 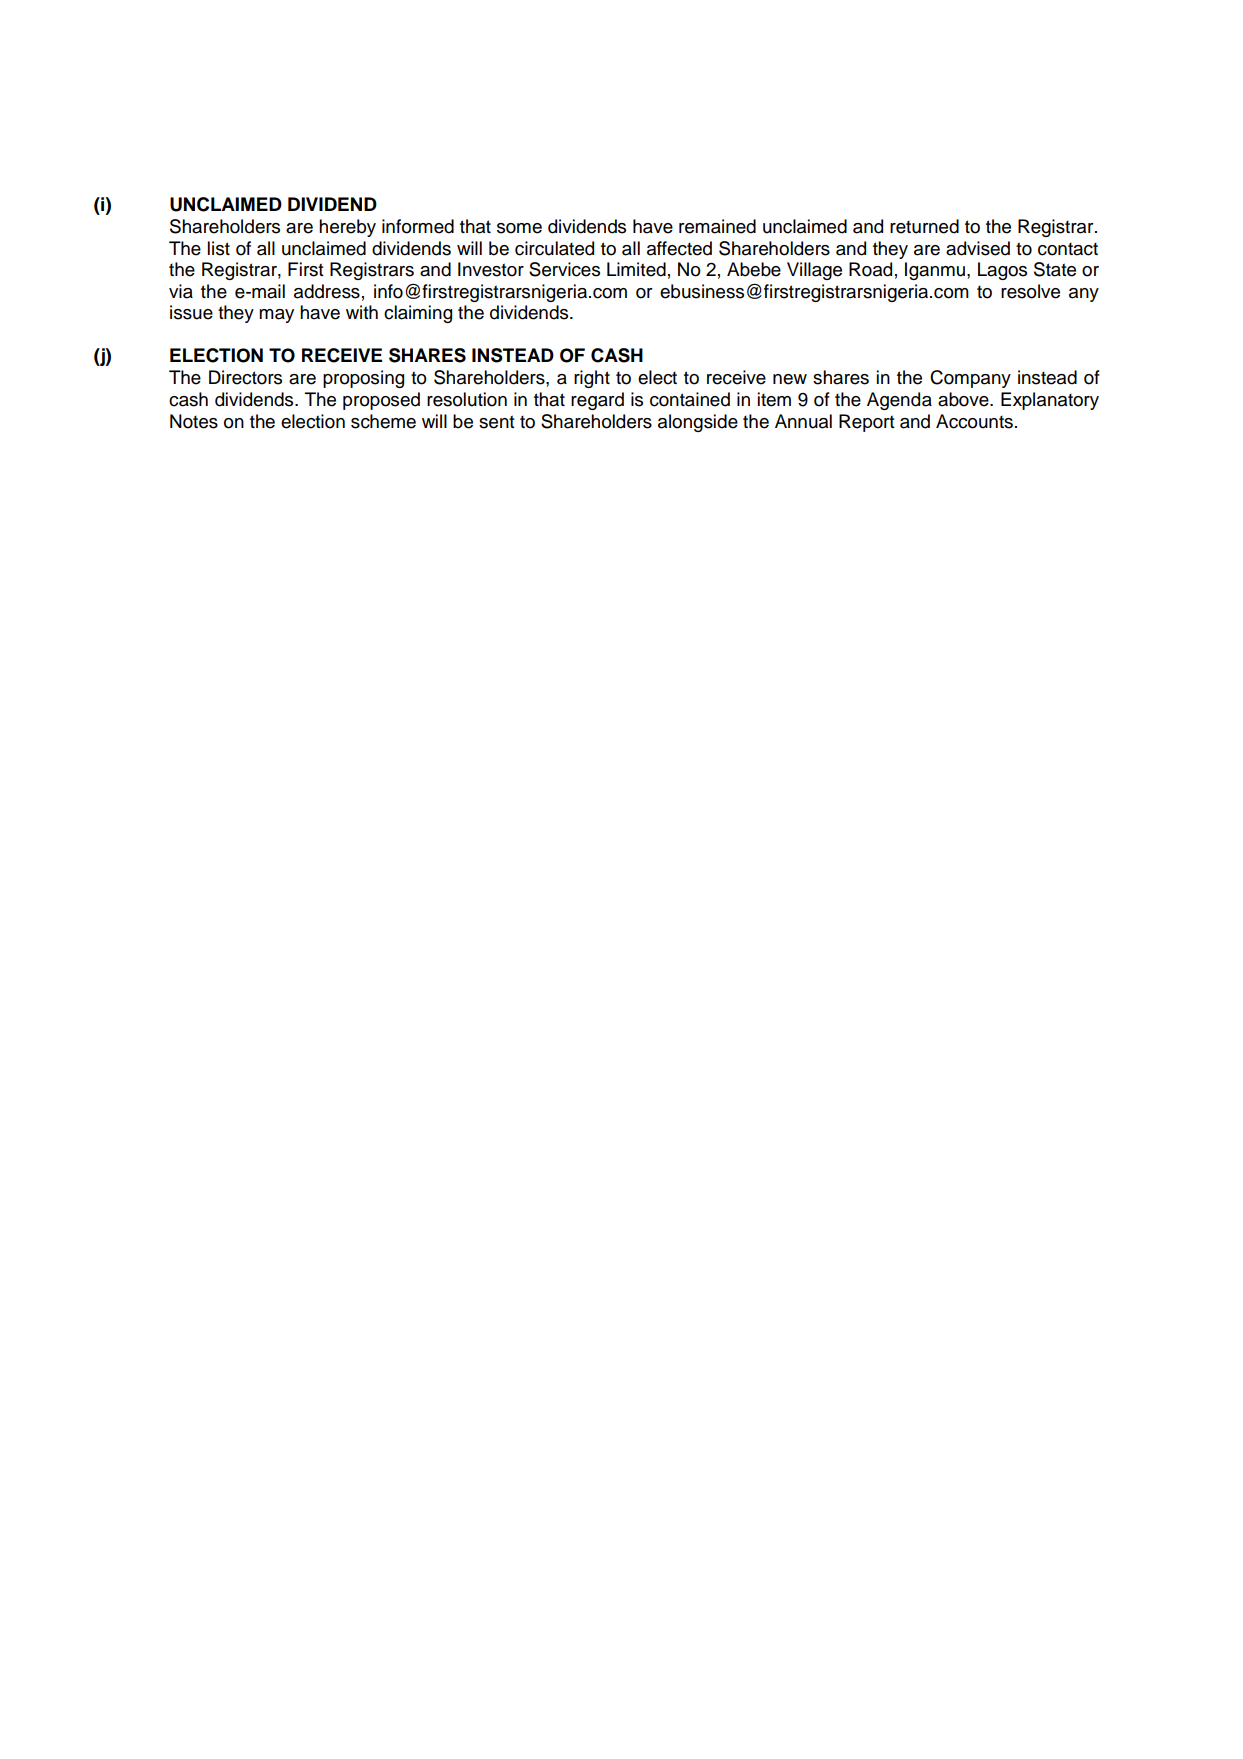 I want to click on Lagos, so click(x=1002, y=271).
